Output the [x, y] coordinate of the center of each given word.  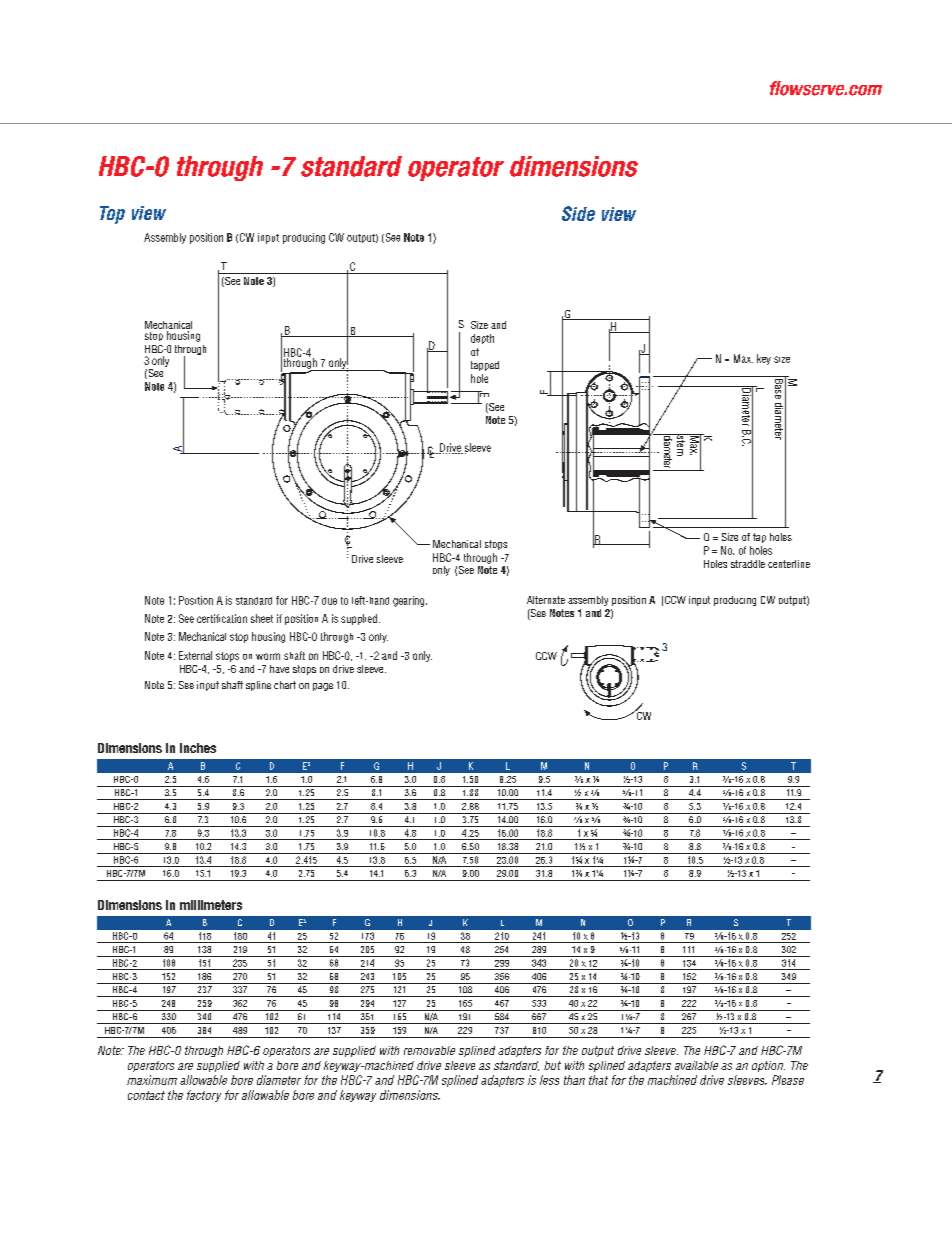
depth [482, 339]
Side [578, 213]
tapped [485, 366]
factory [204, 1096]
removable [429, 1050]
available [696, 1065]
